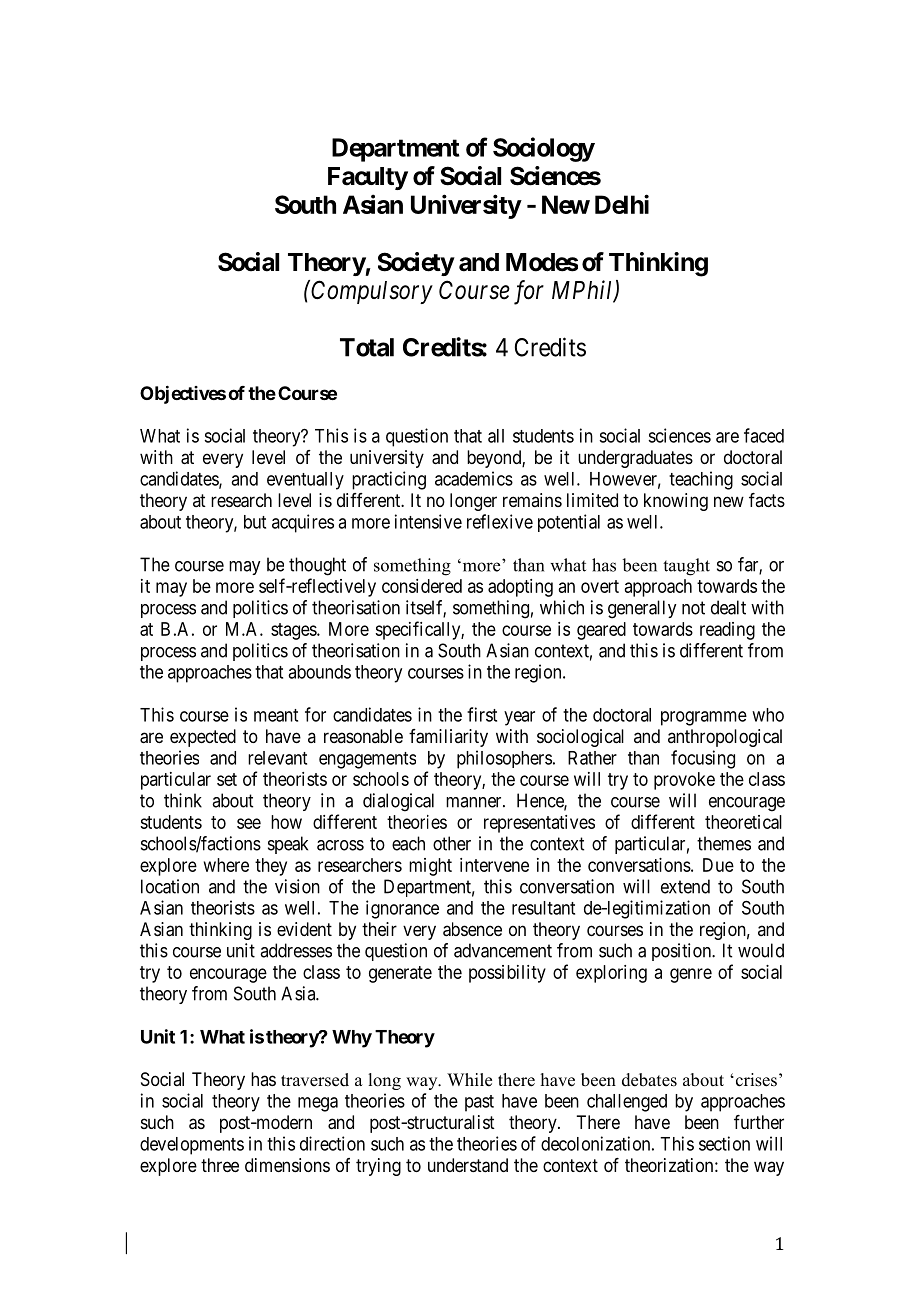 This screenshot has height=1309, width=924. What do you see at coordinates (724, 843) in the screenshot?
I see `themes` at bounding box center [724, 843].
